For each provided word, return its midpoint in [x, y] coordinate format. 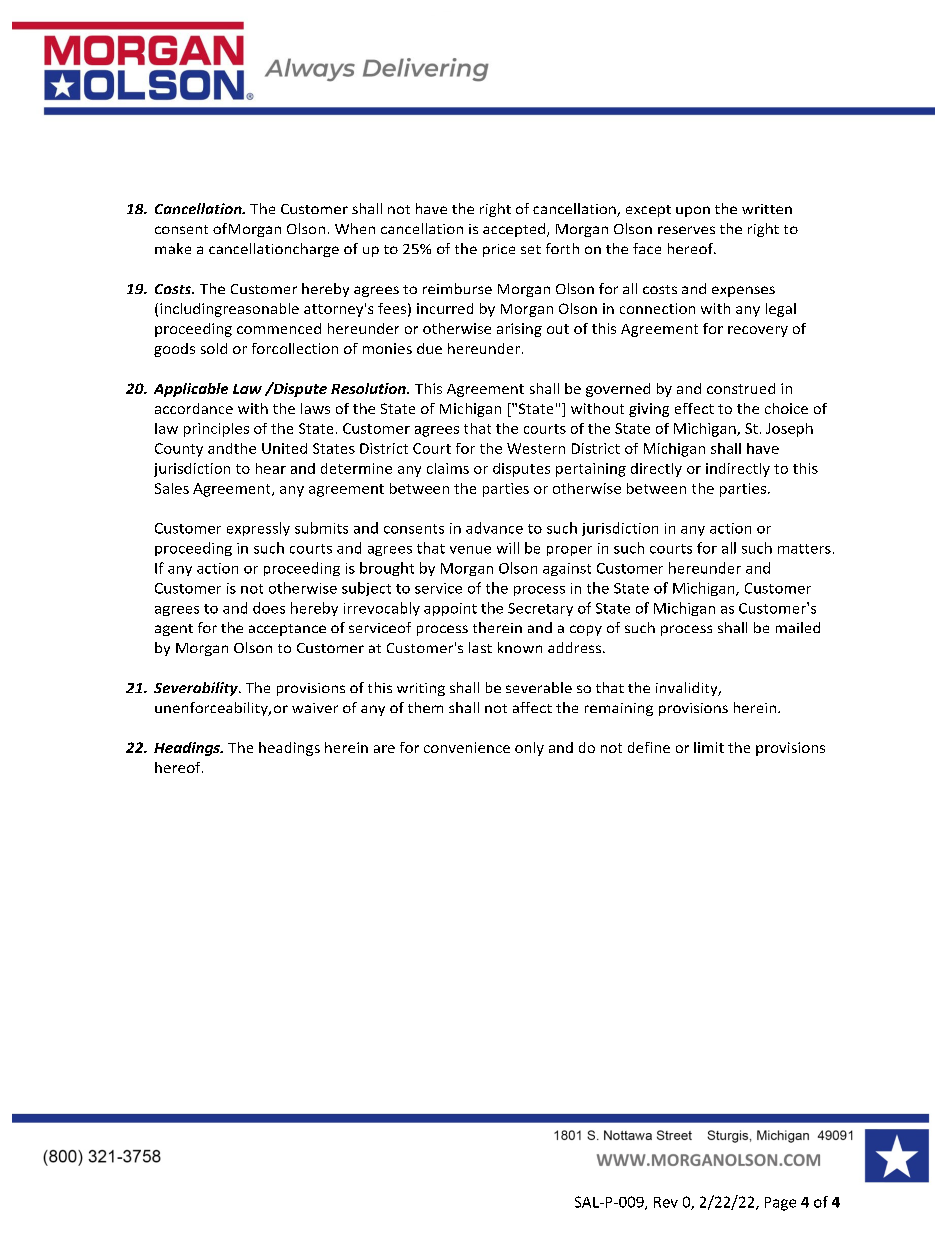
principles [216, 430]
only [529, 749]
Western [536, 448]
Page [780, 1204]
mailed [798, 627]
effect [694, 408]
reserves [686, 230]
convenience [467, 747]
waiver [315, 708]
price [499, 250]
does [269, 608]
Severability [197, 689]
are [384, 749]
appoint [450, 609]
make [173, 248]
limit [709, 747]
